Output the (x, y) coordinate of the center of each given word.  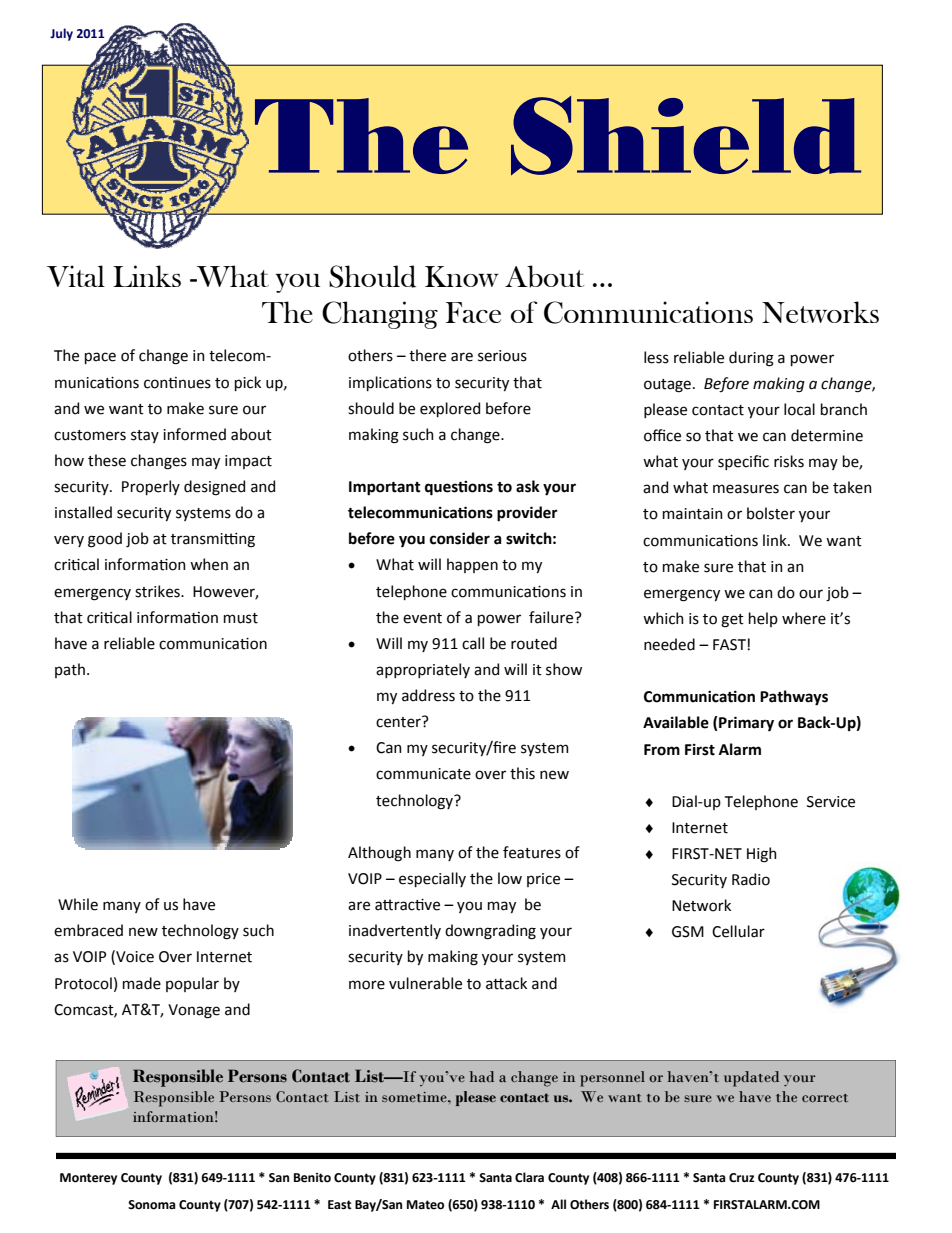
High (762, 855)
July (61, 34)
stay (145, 436)
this (522, 773)
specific (743, 462)
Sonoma (151, 1205)
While (78, 904)
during (751, 359)
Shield (686, 135)
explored (450, 409)
